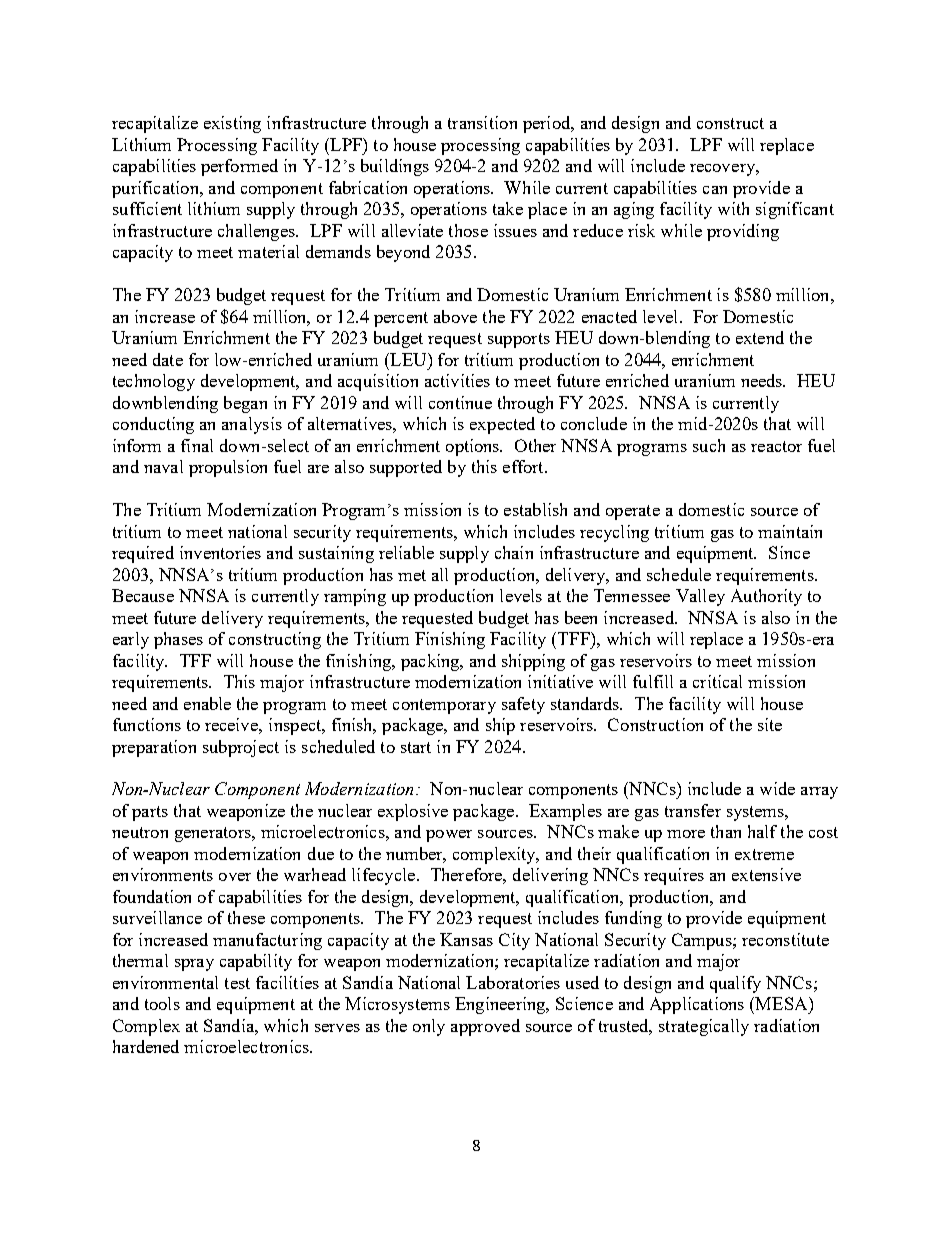 This document has width=952, height=1233. What do you see at coordinates (482, 122) in the document?
I see `transition` at bounding box center [482, 122].
